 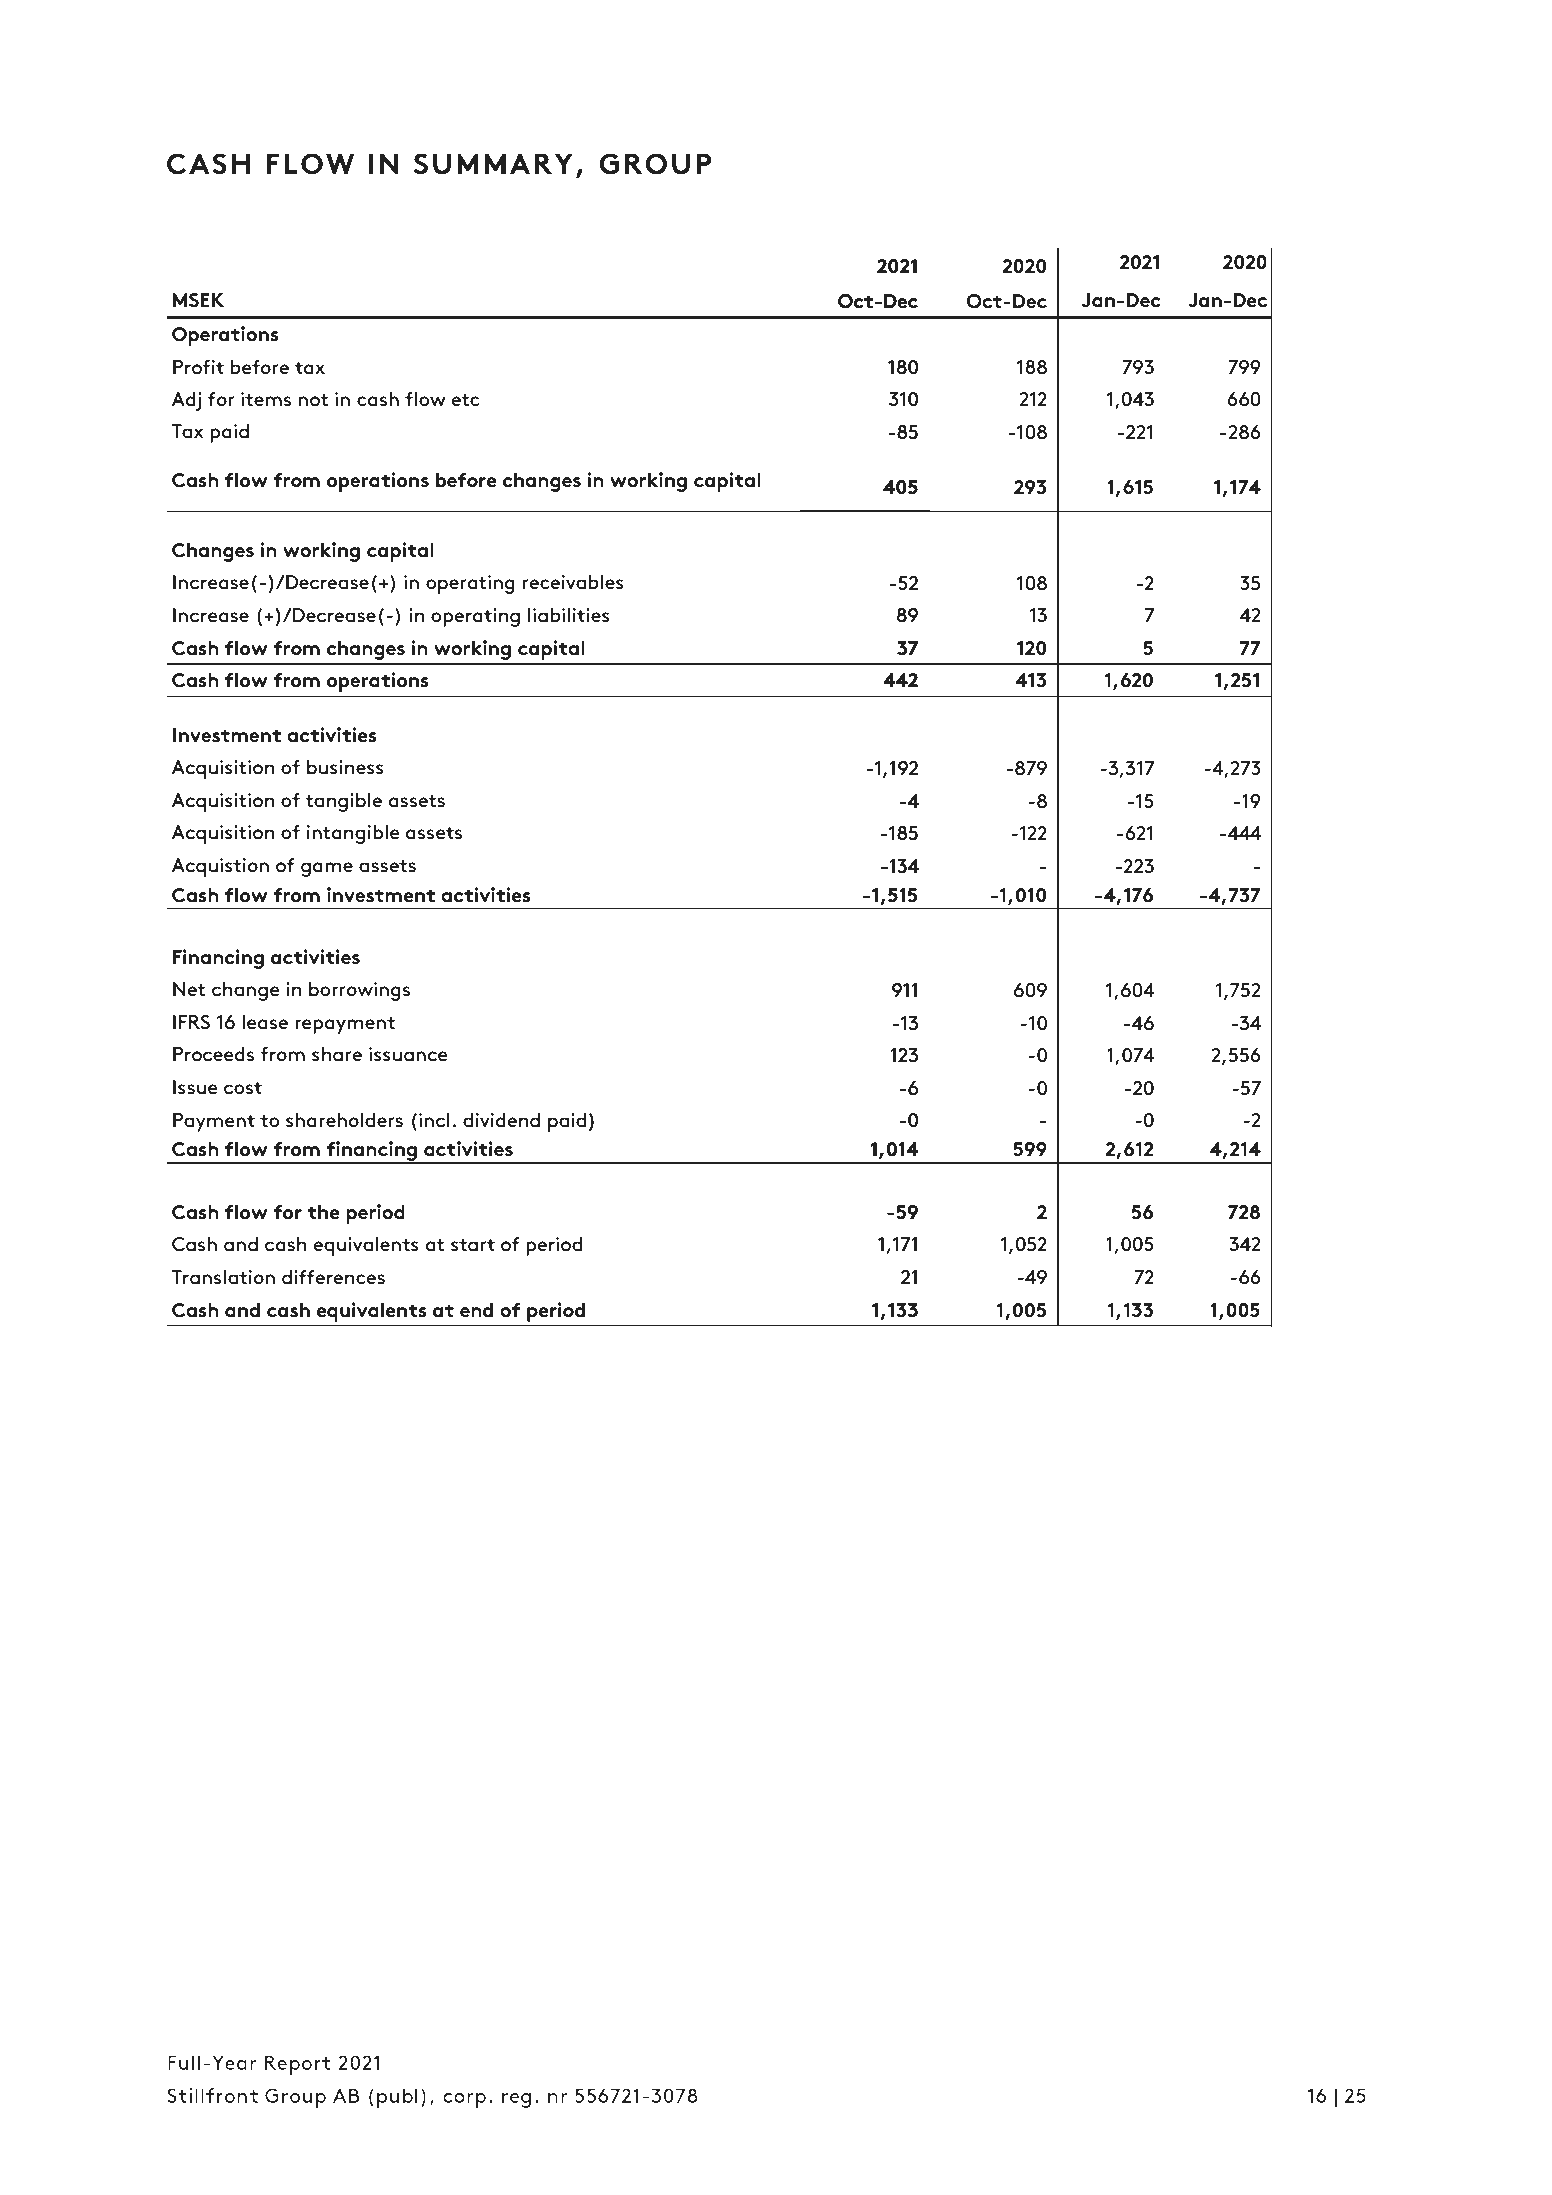 I want to click on Translation, so click(x=223, y=1277).
